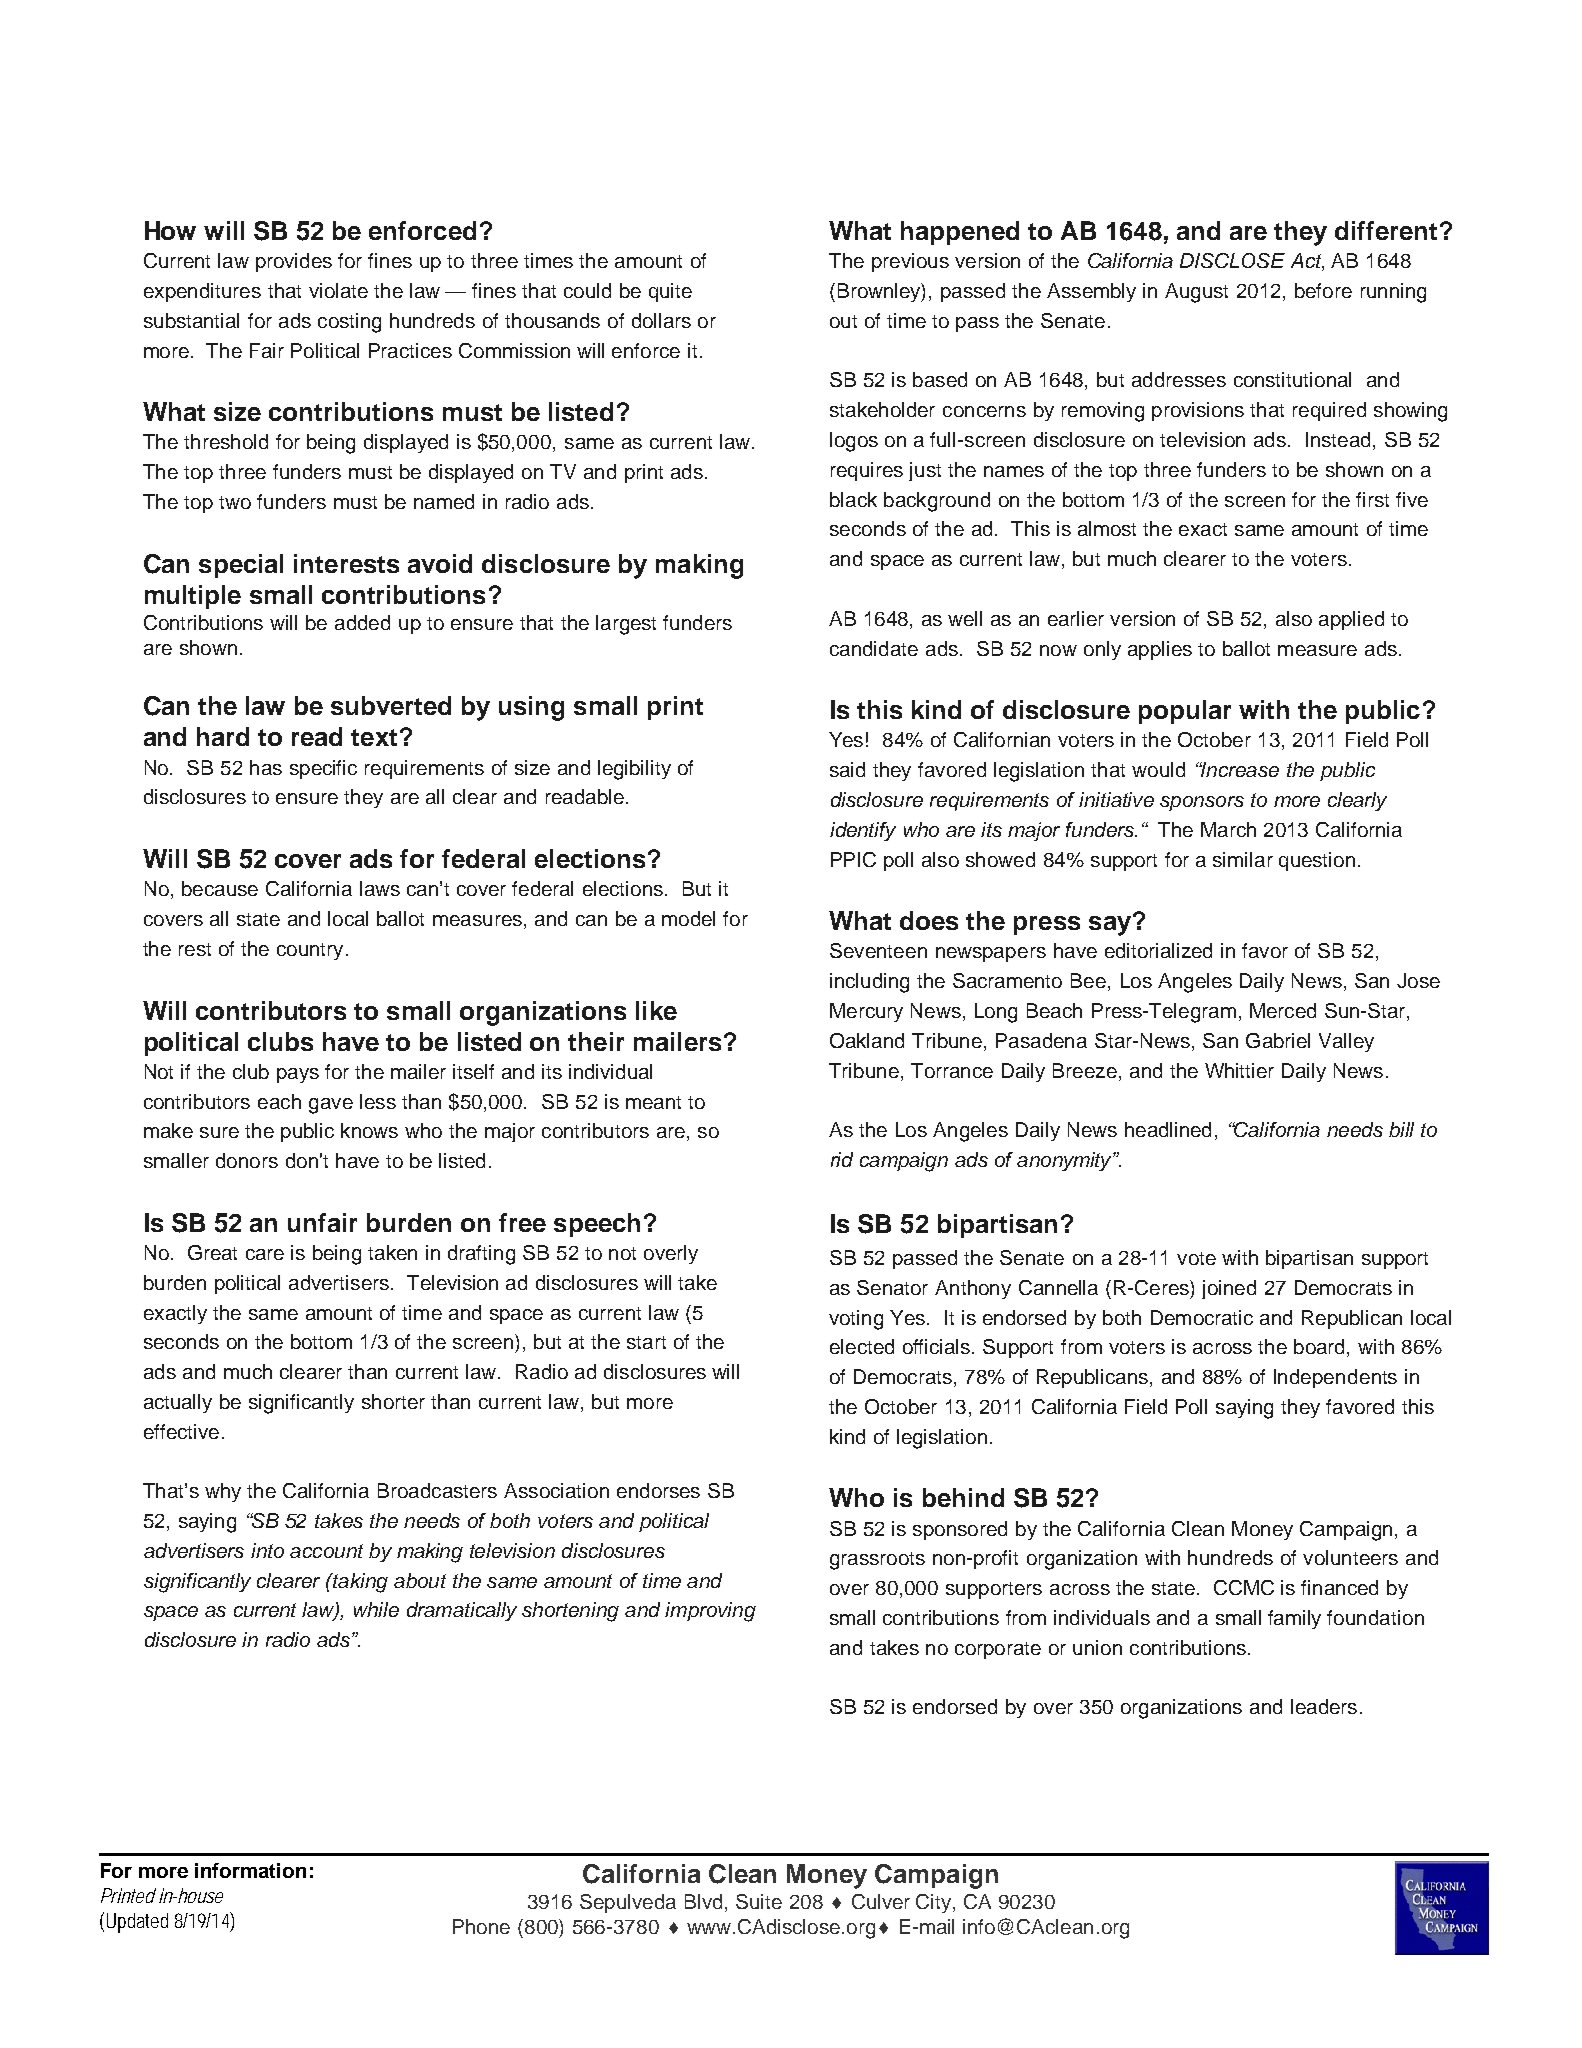 Image resolution: width=1582 pixels, height=2048 pixels. I want to click on provides, so click(294, 262).
